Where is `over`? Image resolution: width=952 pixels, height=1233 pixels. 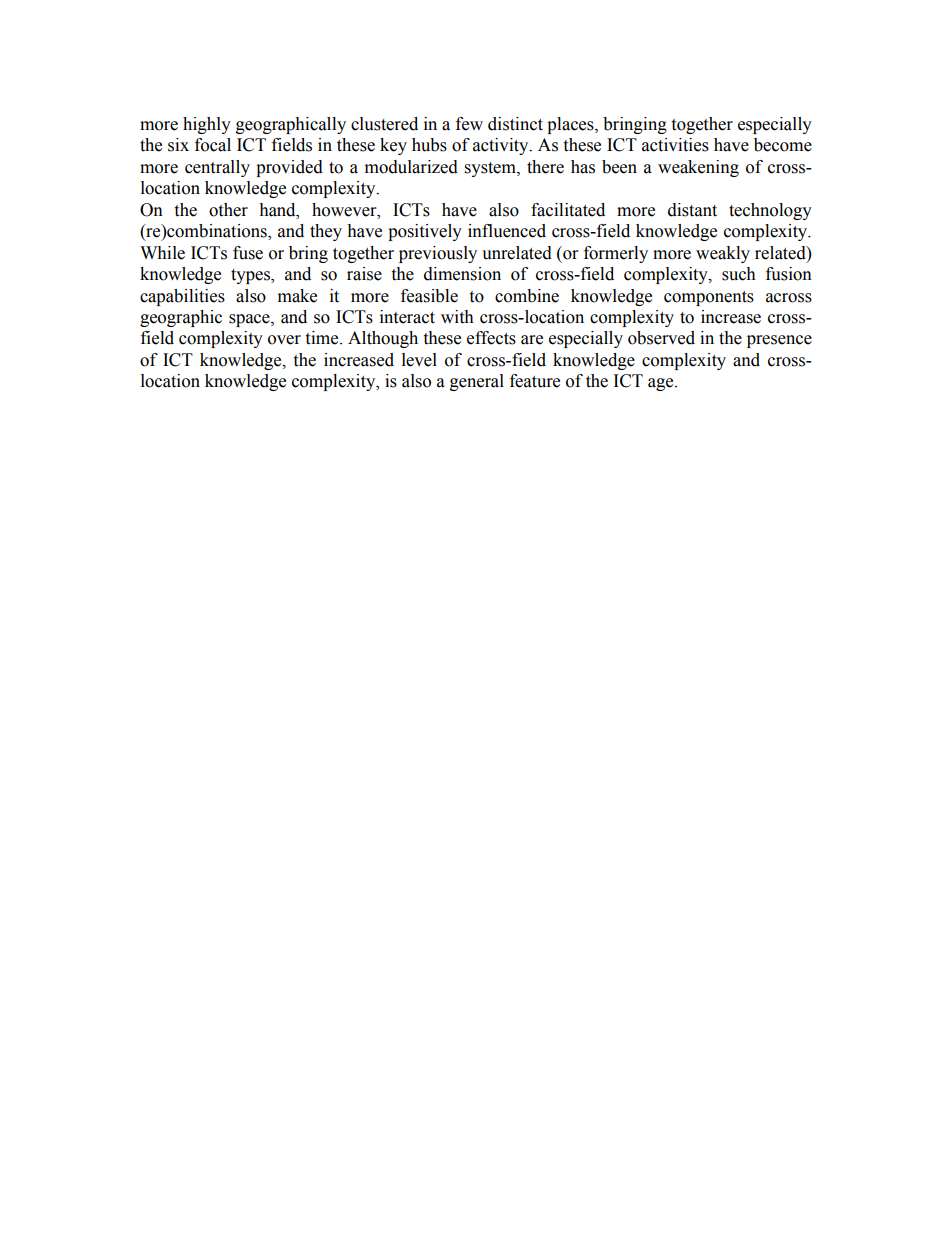 over is located at coordinates (284, 340).
